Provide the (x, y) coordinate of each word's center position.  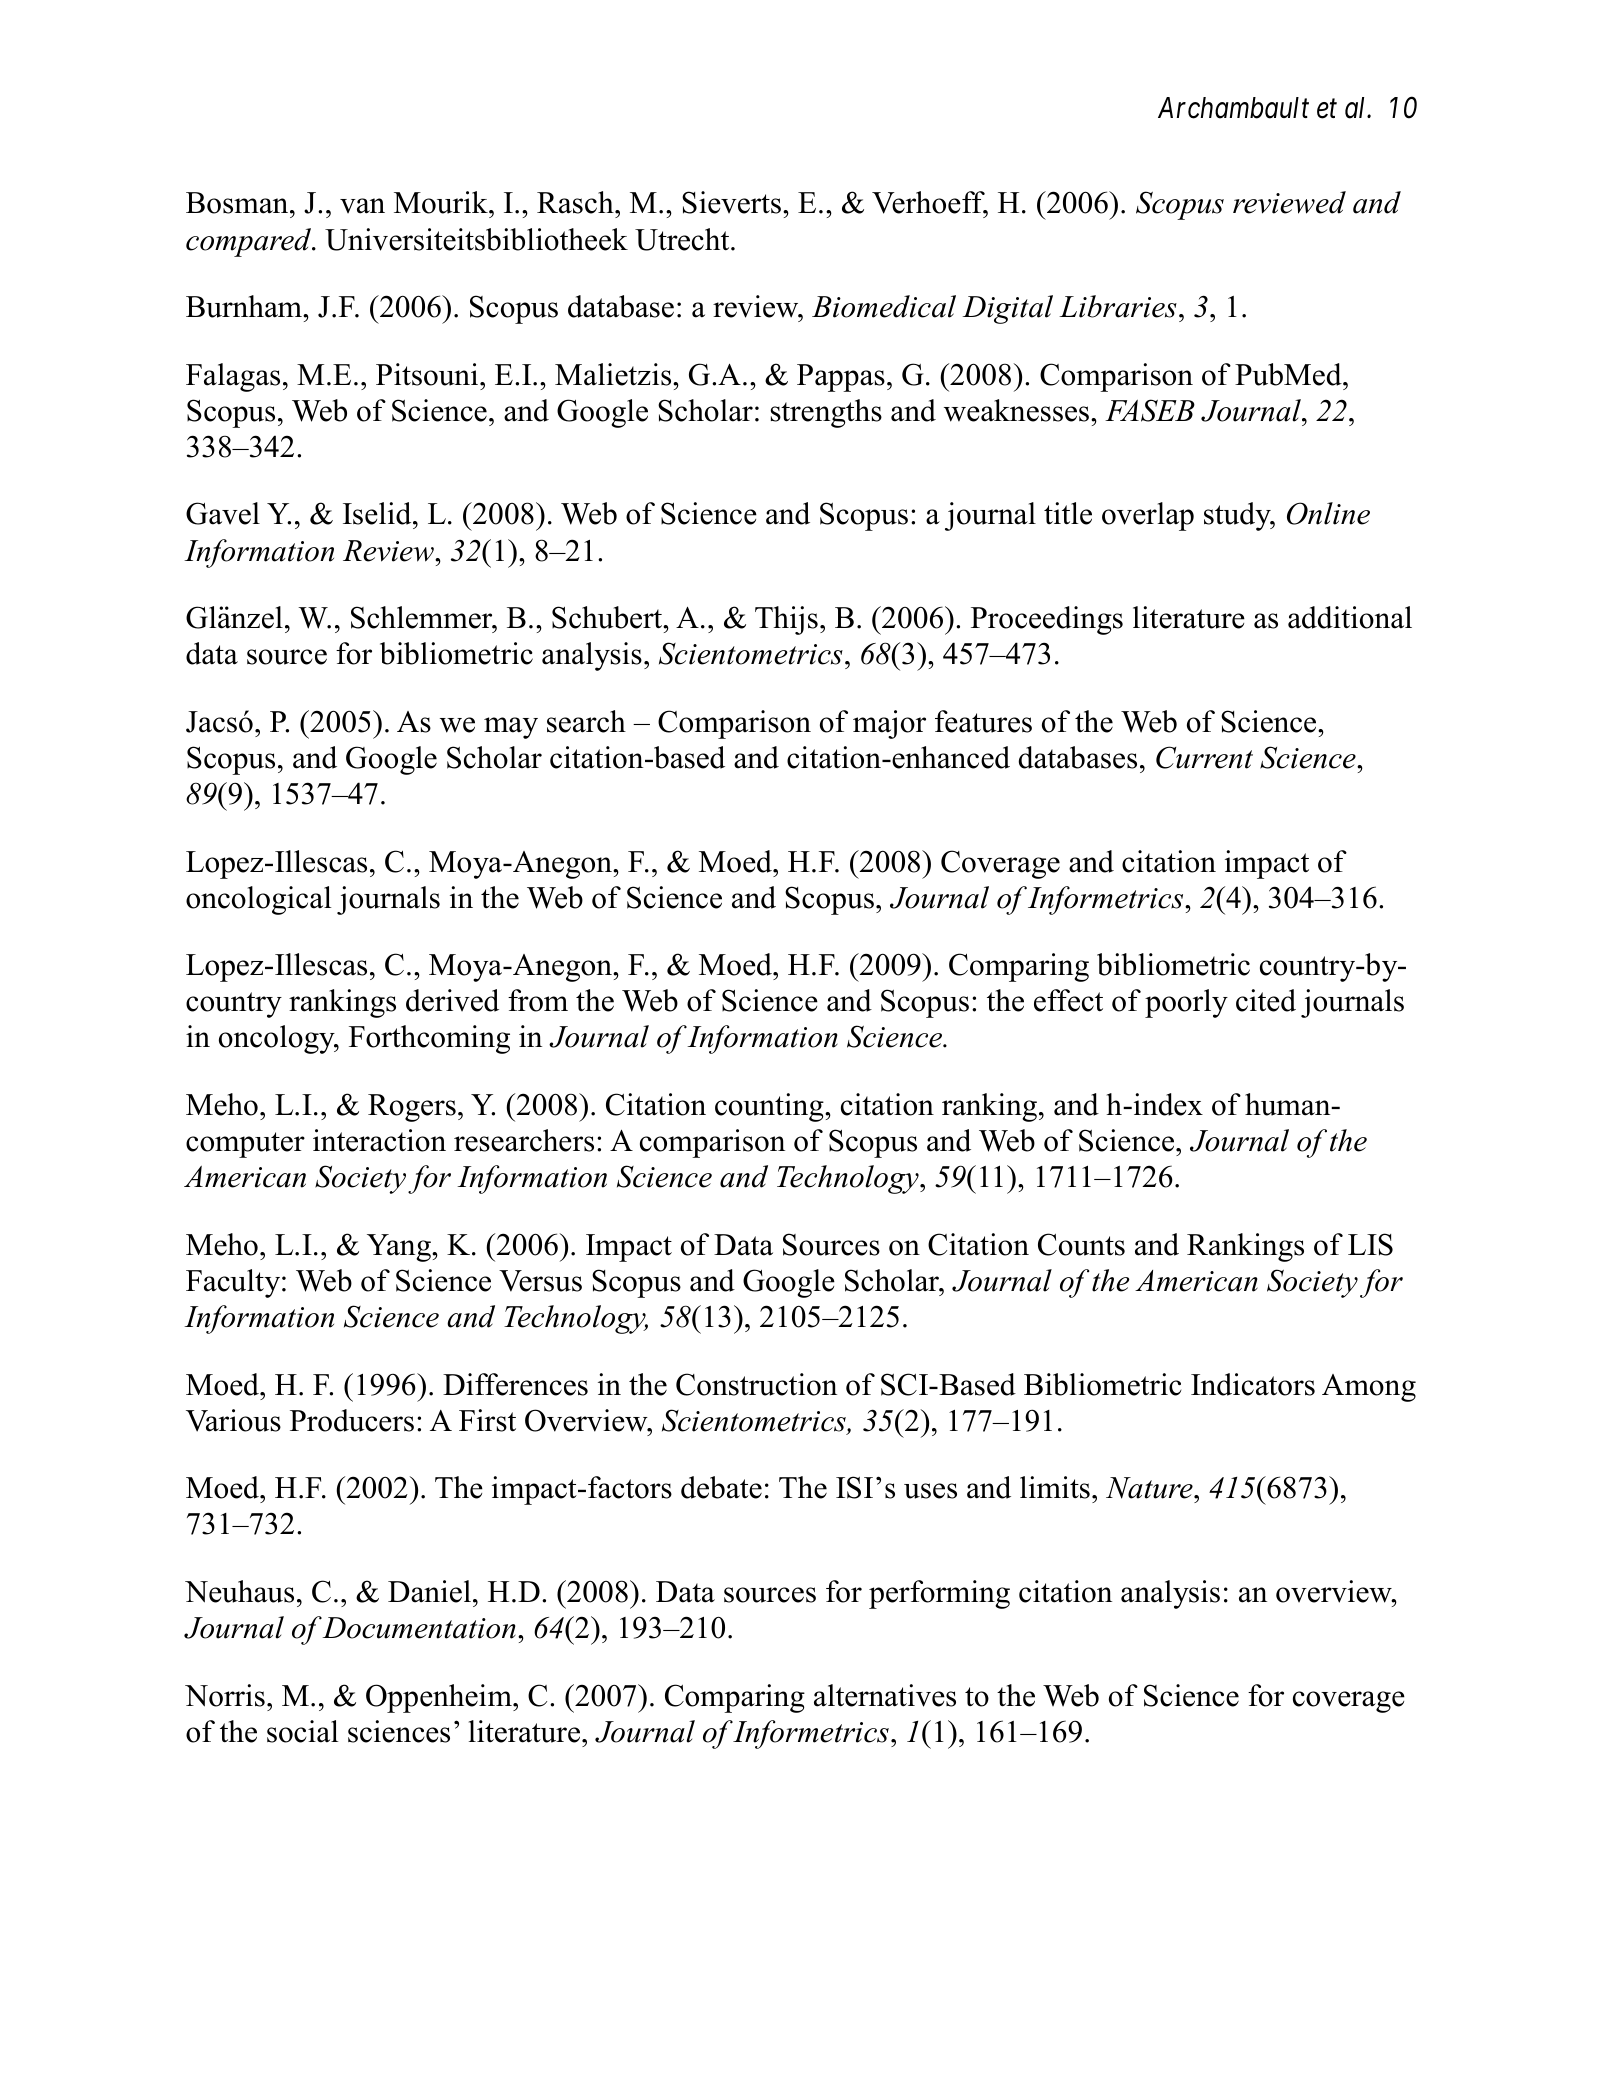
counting (770, 1107)
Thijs (786, 620)
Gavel (223, 513)
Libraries (1118, 306)
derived (452, 1000)
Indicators (1253, 1384)
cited (1266, 1000)
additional (1350, 617)
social (302, 1731)
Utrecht (683, 239)
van (362, 206)
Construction (756, 1384)
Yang (400, 1248)
